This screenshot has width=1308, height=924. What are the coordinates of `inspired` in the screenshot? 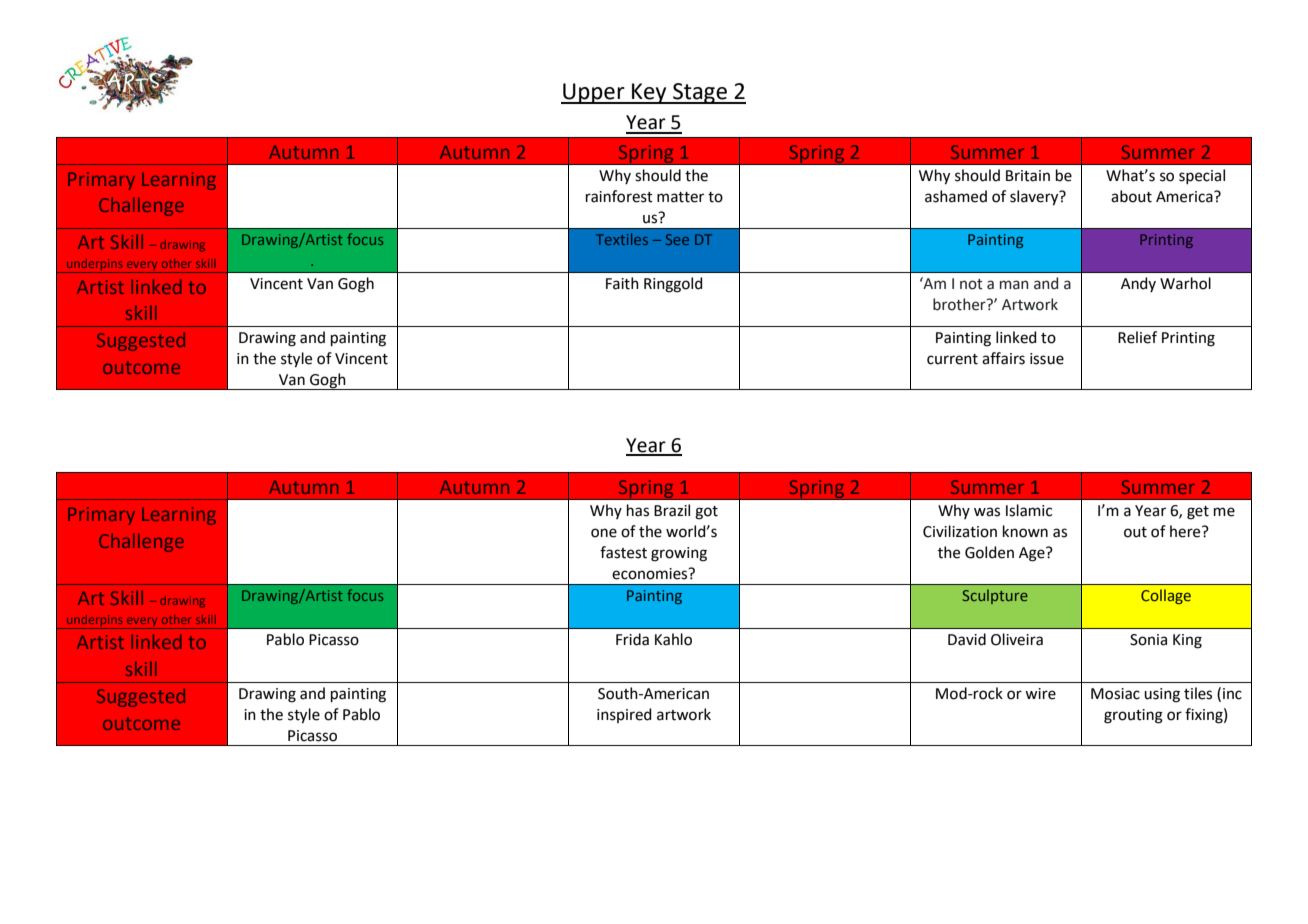 It's located at (624, 715).
